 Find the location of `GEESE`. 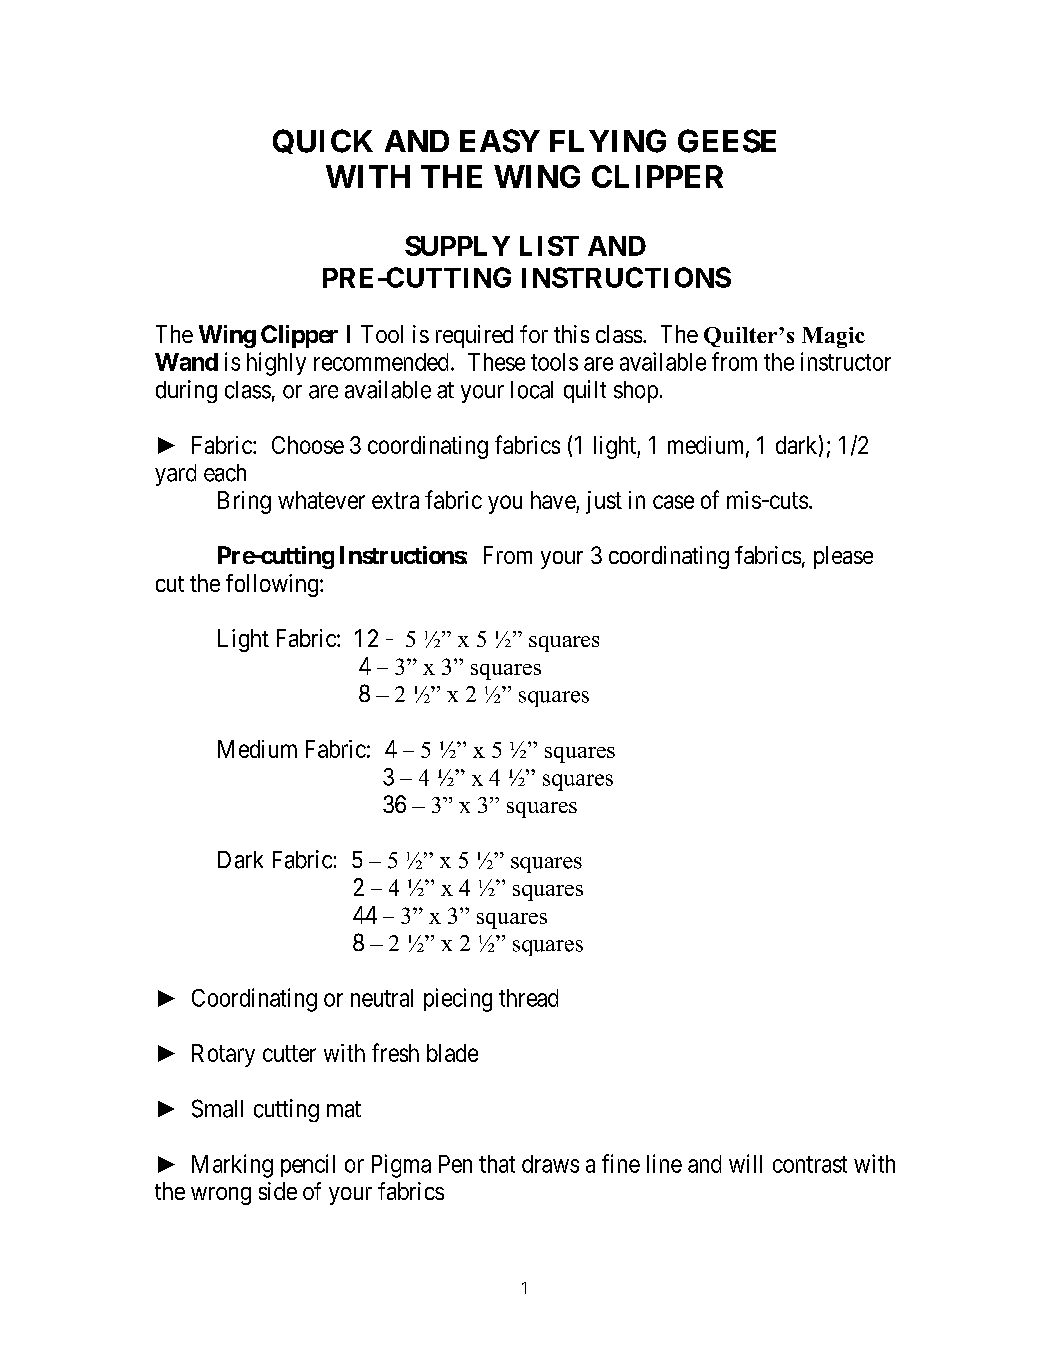

GEESE is located at coordinates (727, 141).
